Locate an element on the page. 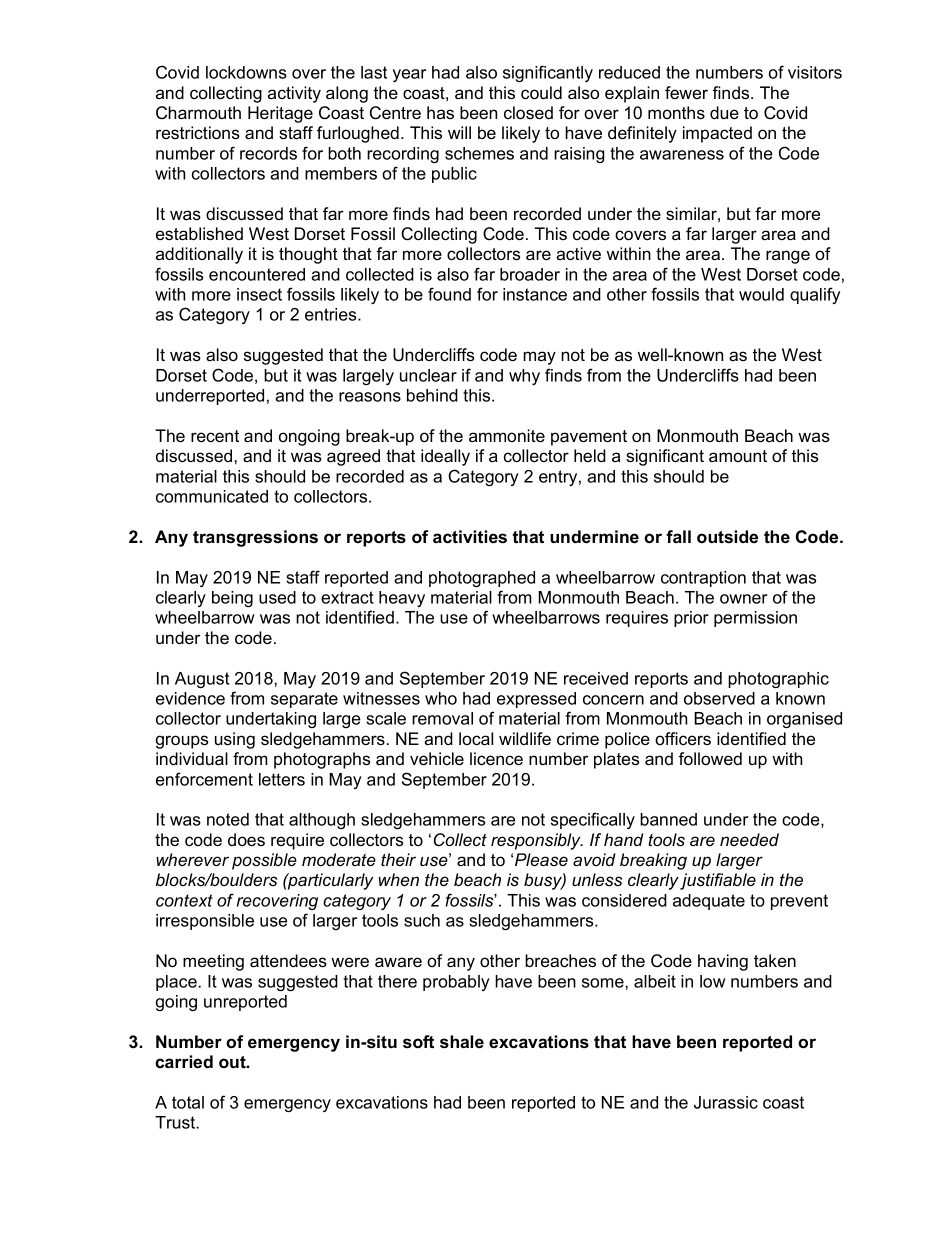 The image size is (952, 1233). using is located at coordinates (235, 740).
